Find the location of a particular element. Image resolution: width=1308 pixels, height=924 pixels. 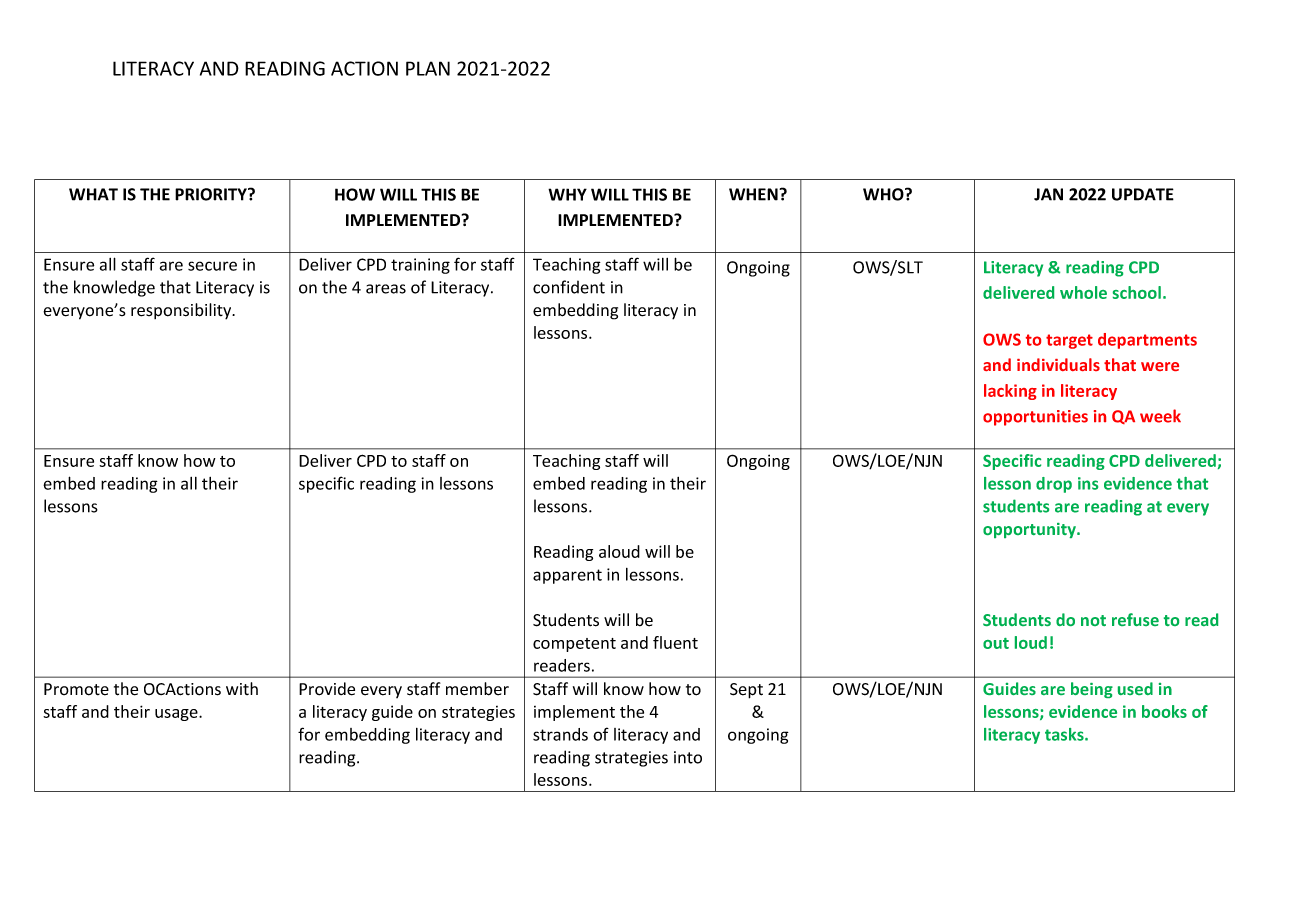

apparent is located at coordinates (567, 576).
